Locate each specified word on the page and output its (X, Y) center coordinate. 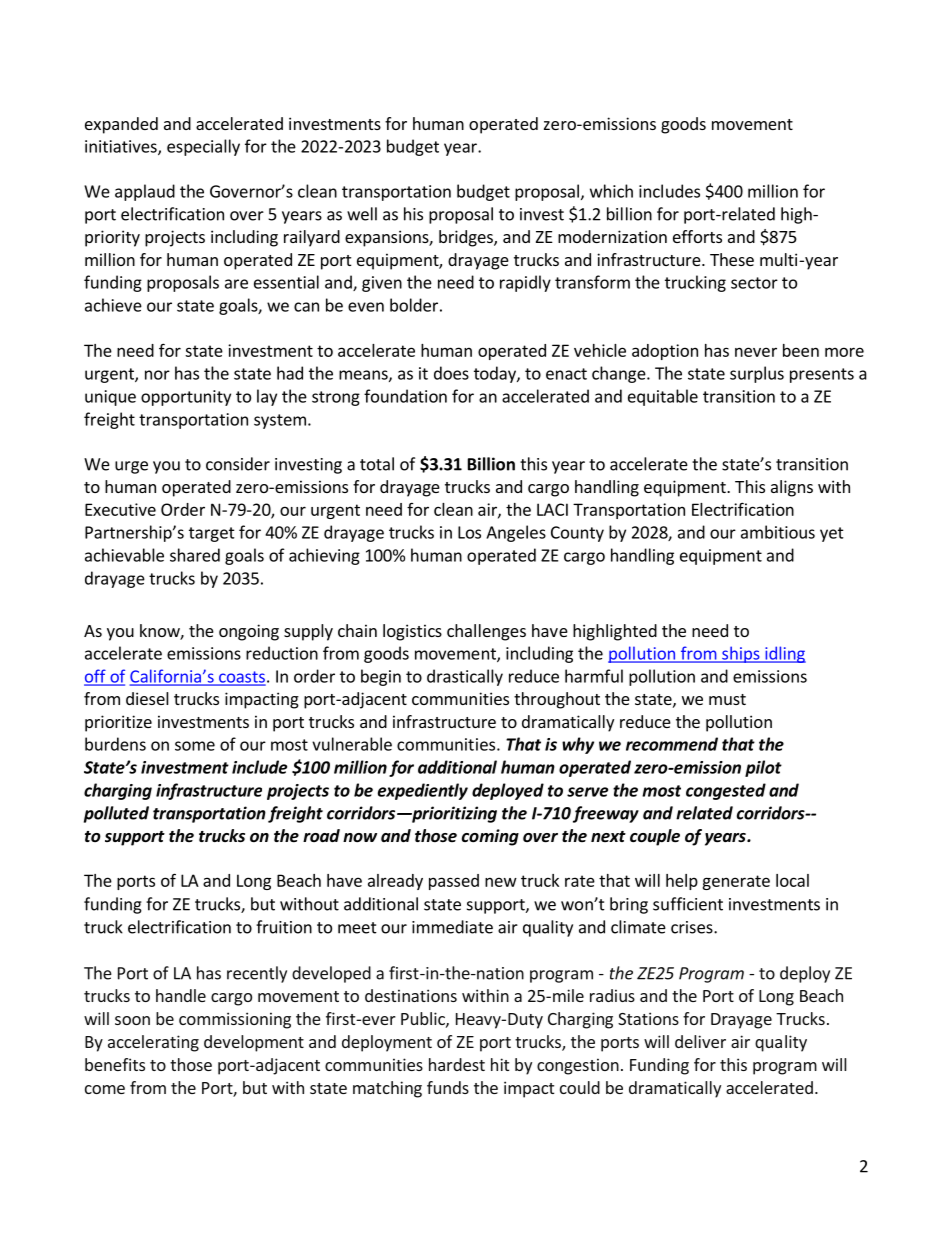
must (727, 699)
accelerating (153, 1043)
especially (203, 147)
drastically (465, 677)
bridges (467, 238)
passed (454, 882)
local (792, 880)
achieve (113, 305)
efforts (697, 236)
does (451, 373)
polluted (116, 814)
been (801, 350)
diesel (147, 698)
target (212, 534)
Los (469, 532)
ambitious (778, 532)
